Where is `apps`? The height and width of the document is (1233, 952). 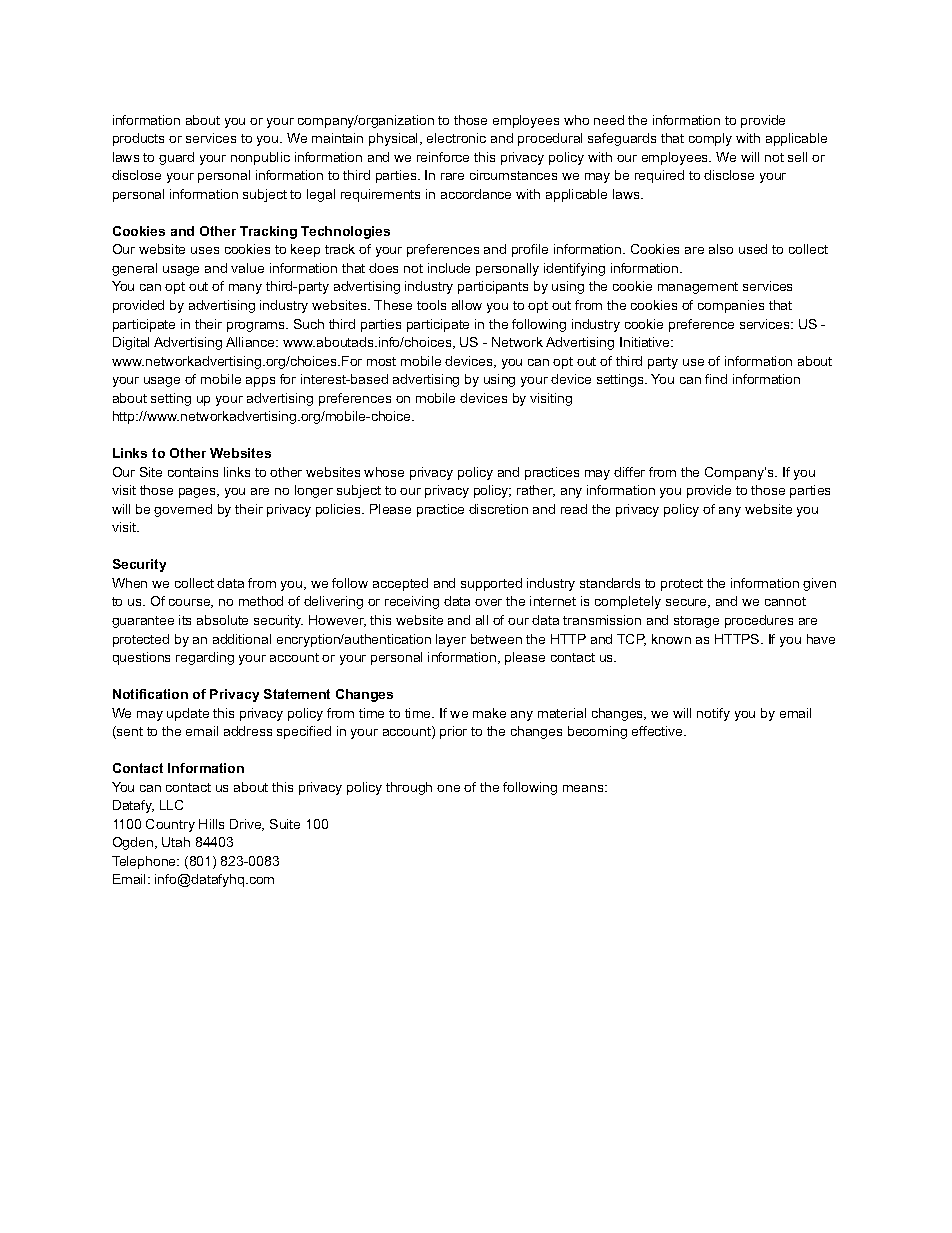 apps is located at coordinates (260, 382).
